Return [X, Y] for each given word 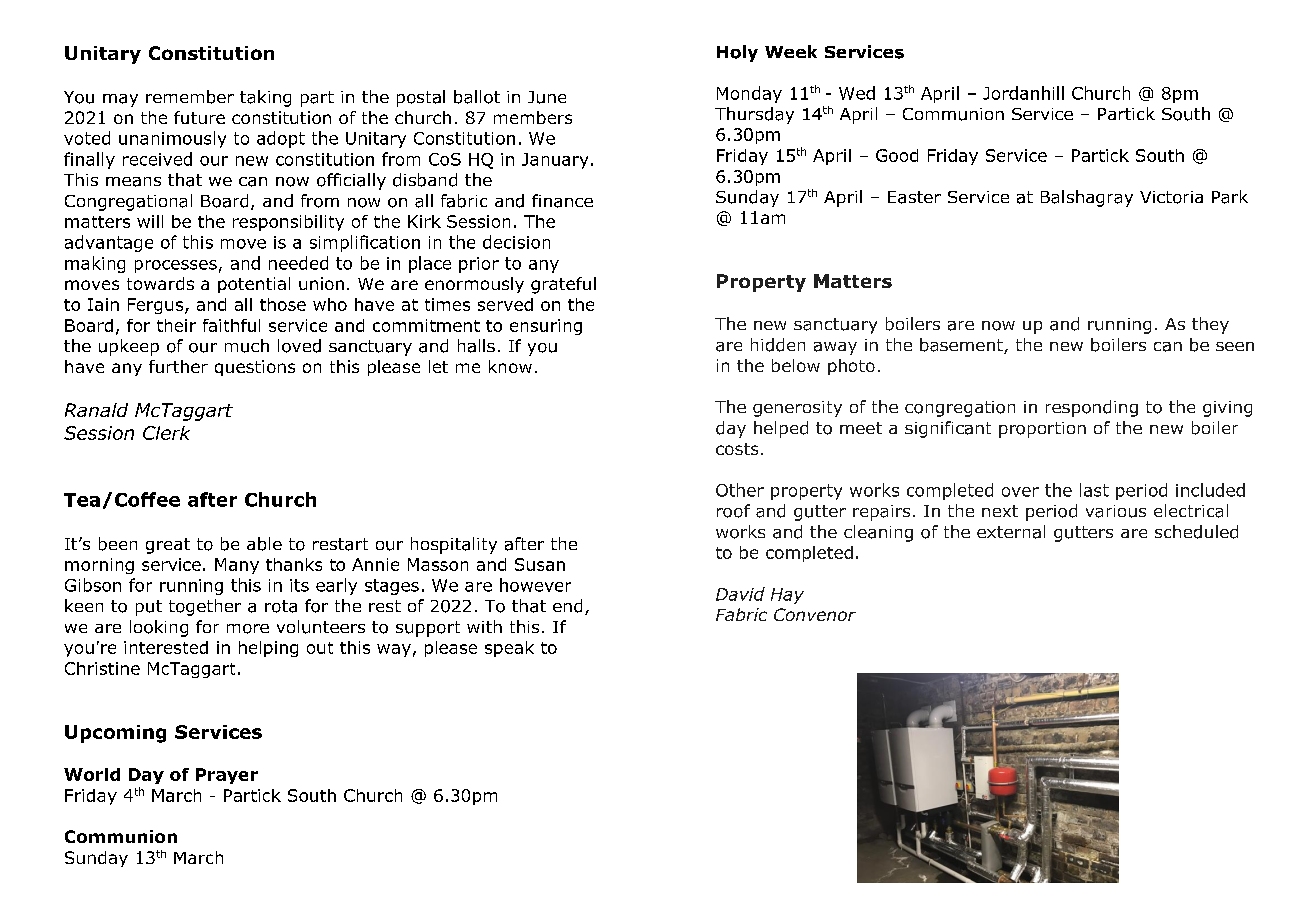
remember [190, 97]
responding [1092, 408]
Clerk [166, 433]
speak [509, 649]
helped [781, 429]
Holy [737, 53]
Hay [787, 596]
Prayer [227, 776]
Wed [857, 93]
